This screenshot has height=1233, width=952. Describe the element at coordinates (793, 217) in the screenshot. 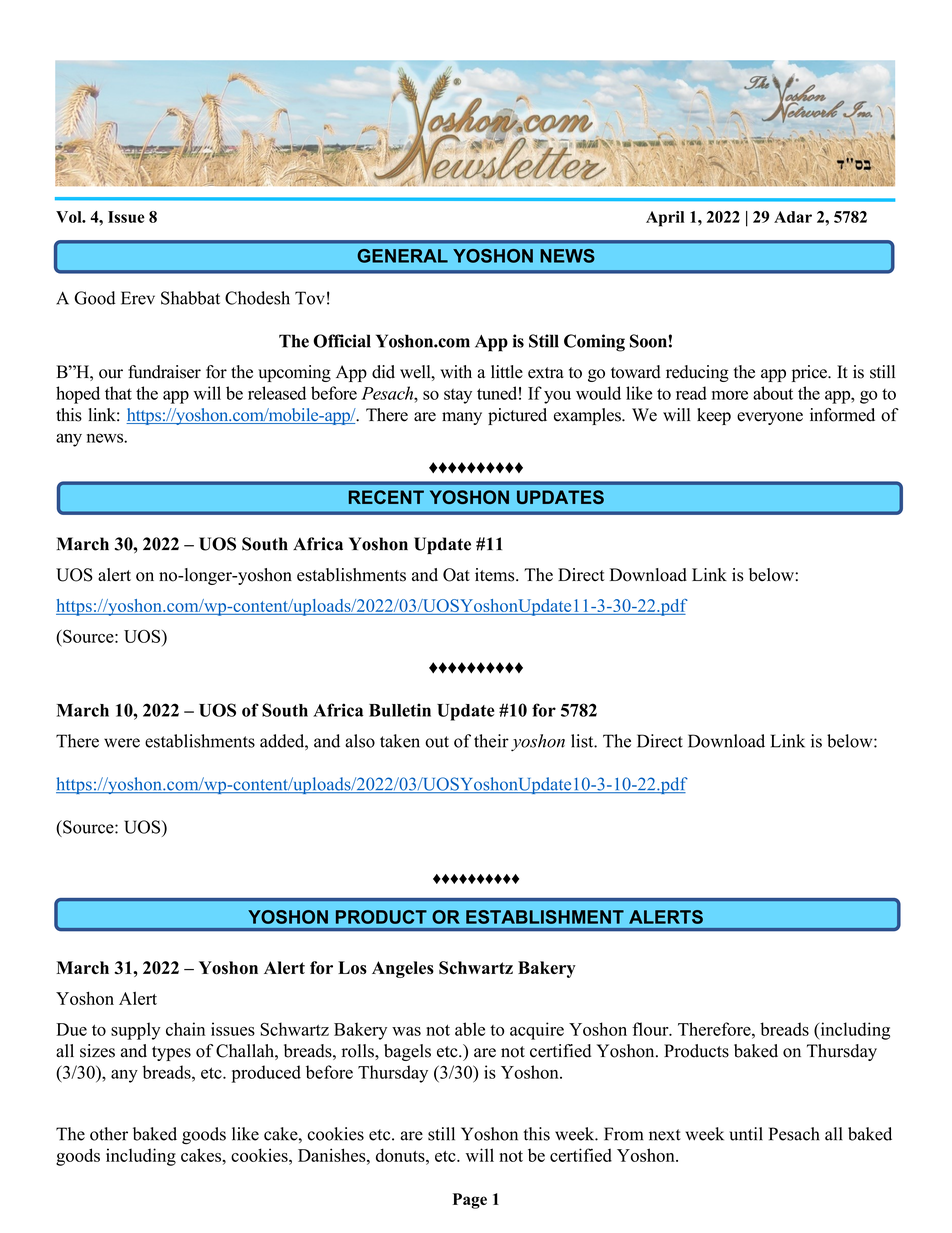

I see `Adar` at that location.
